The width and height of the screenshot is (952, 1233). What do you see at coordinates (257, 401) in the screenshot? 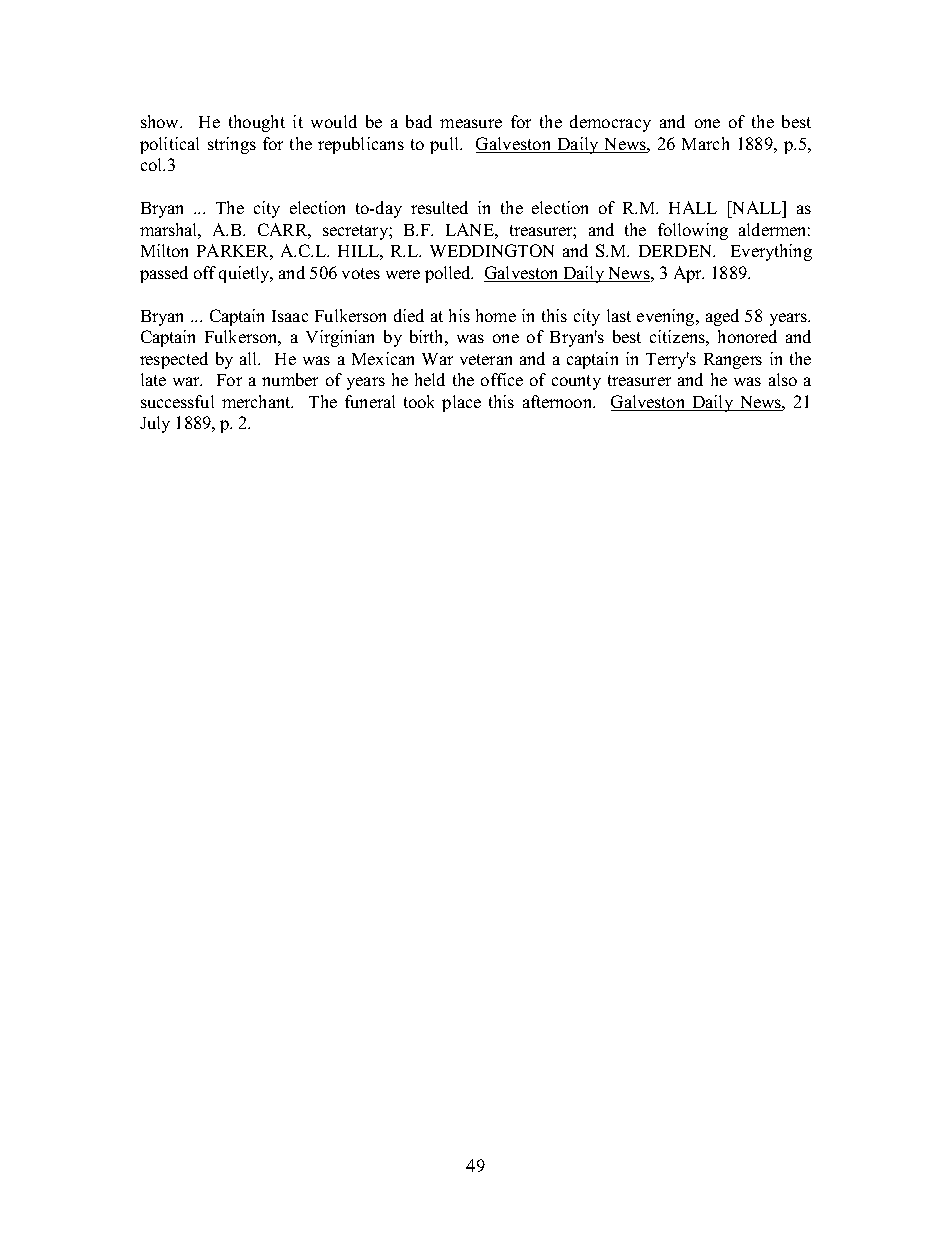
I see `merchant` at bounding box center [257, 401].
